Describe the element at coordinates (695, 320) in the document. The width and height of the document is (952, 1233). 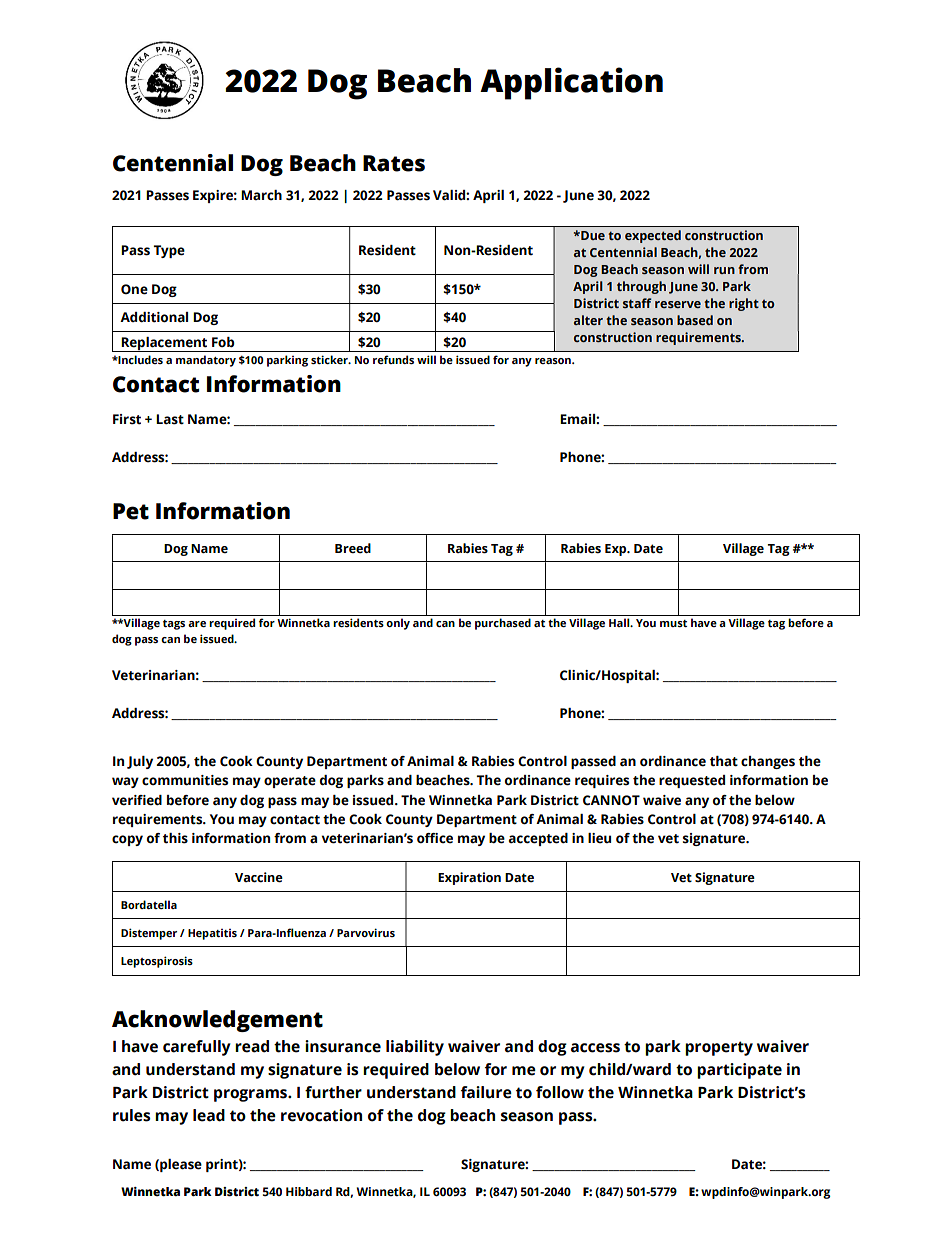
I see `based` at that location.
